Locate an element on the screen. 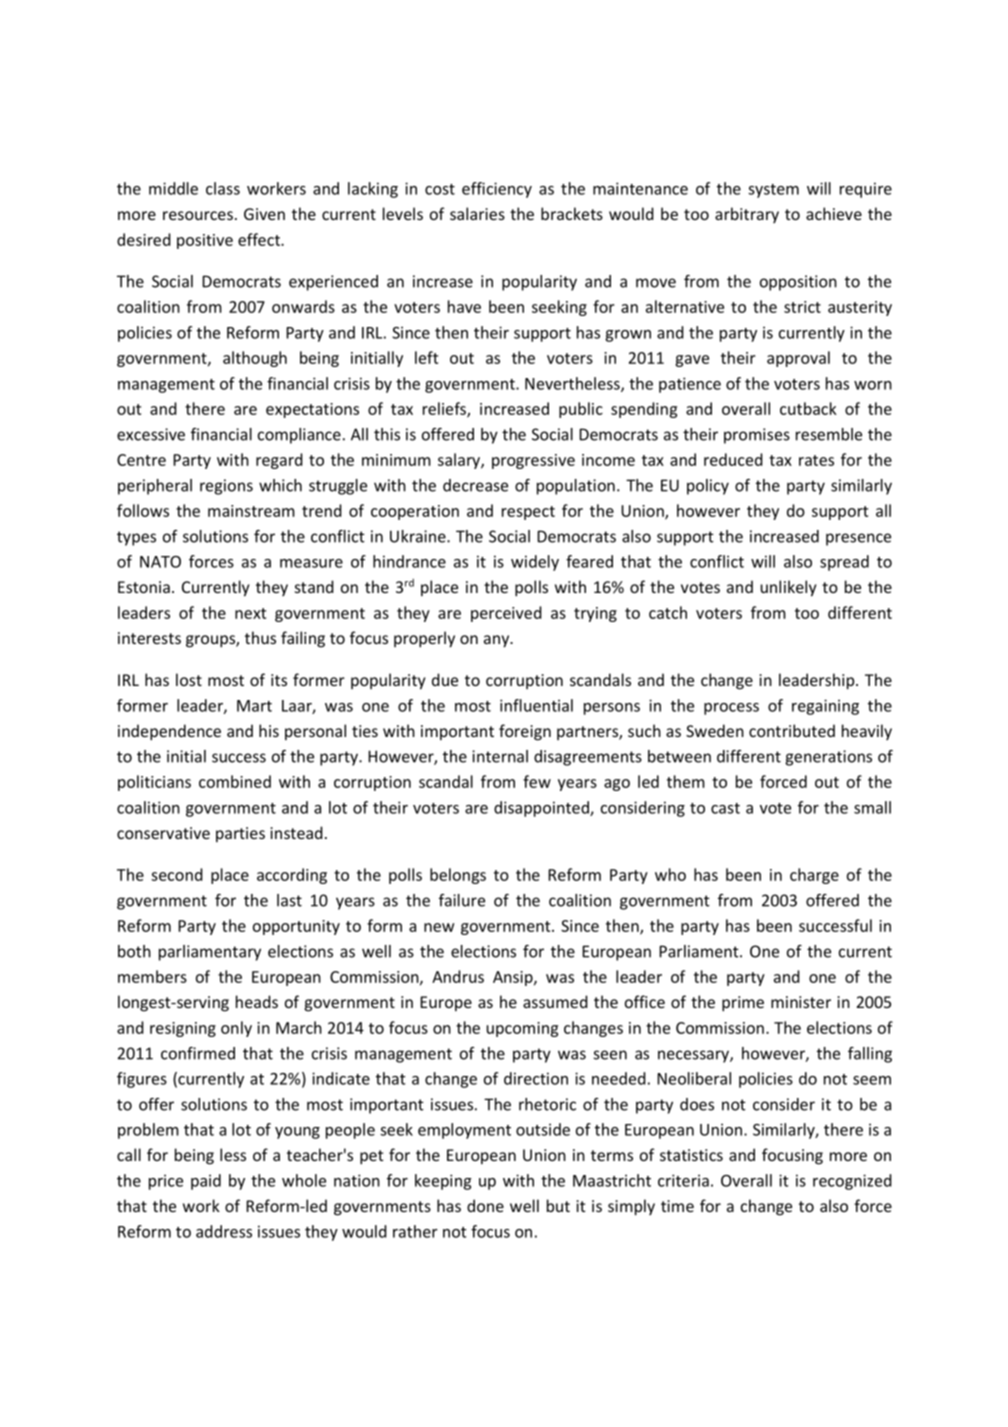 The image size is (1008, 1427). done is located at coordinates (485, 1205).
